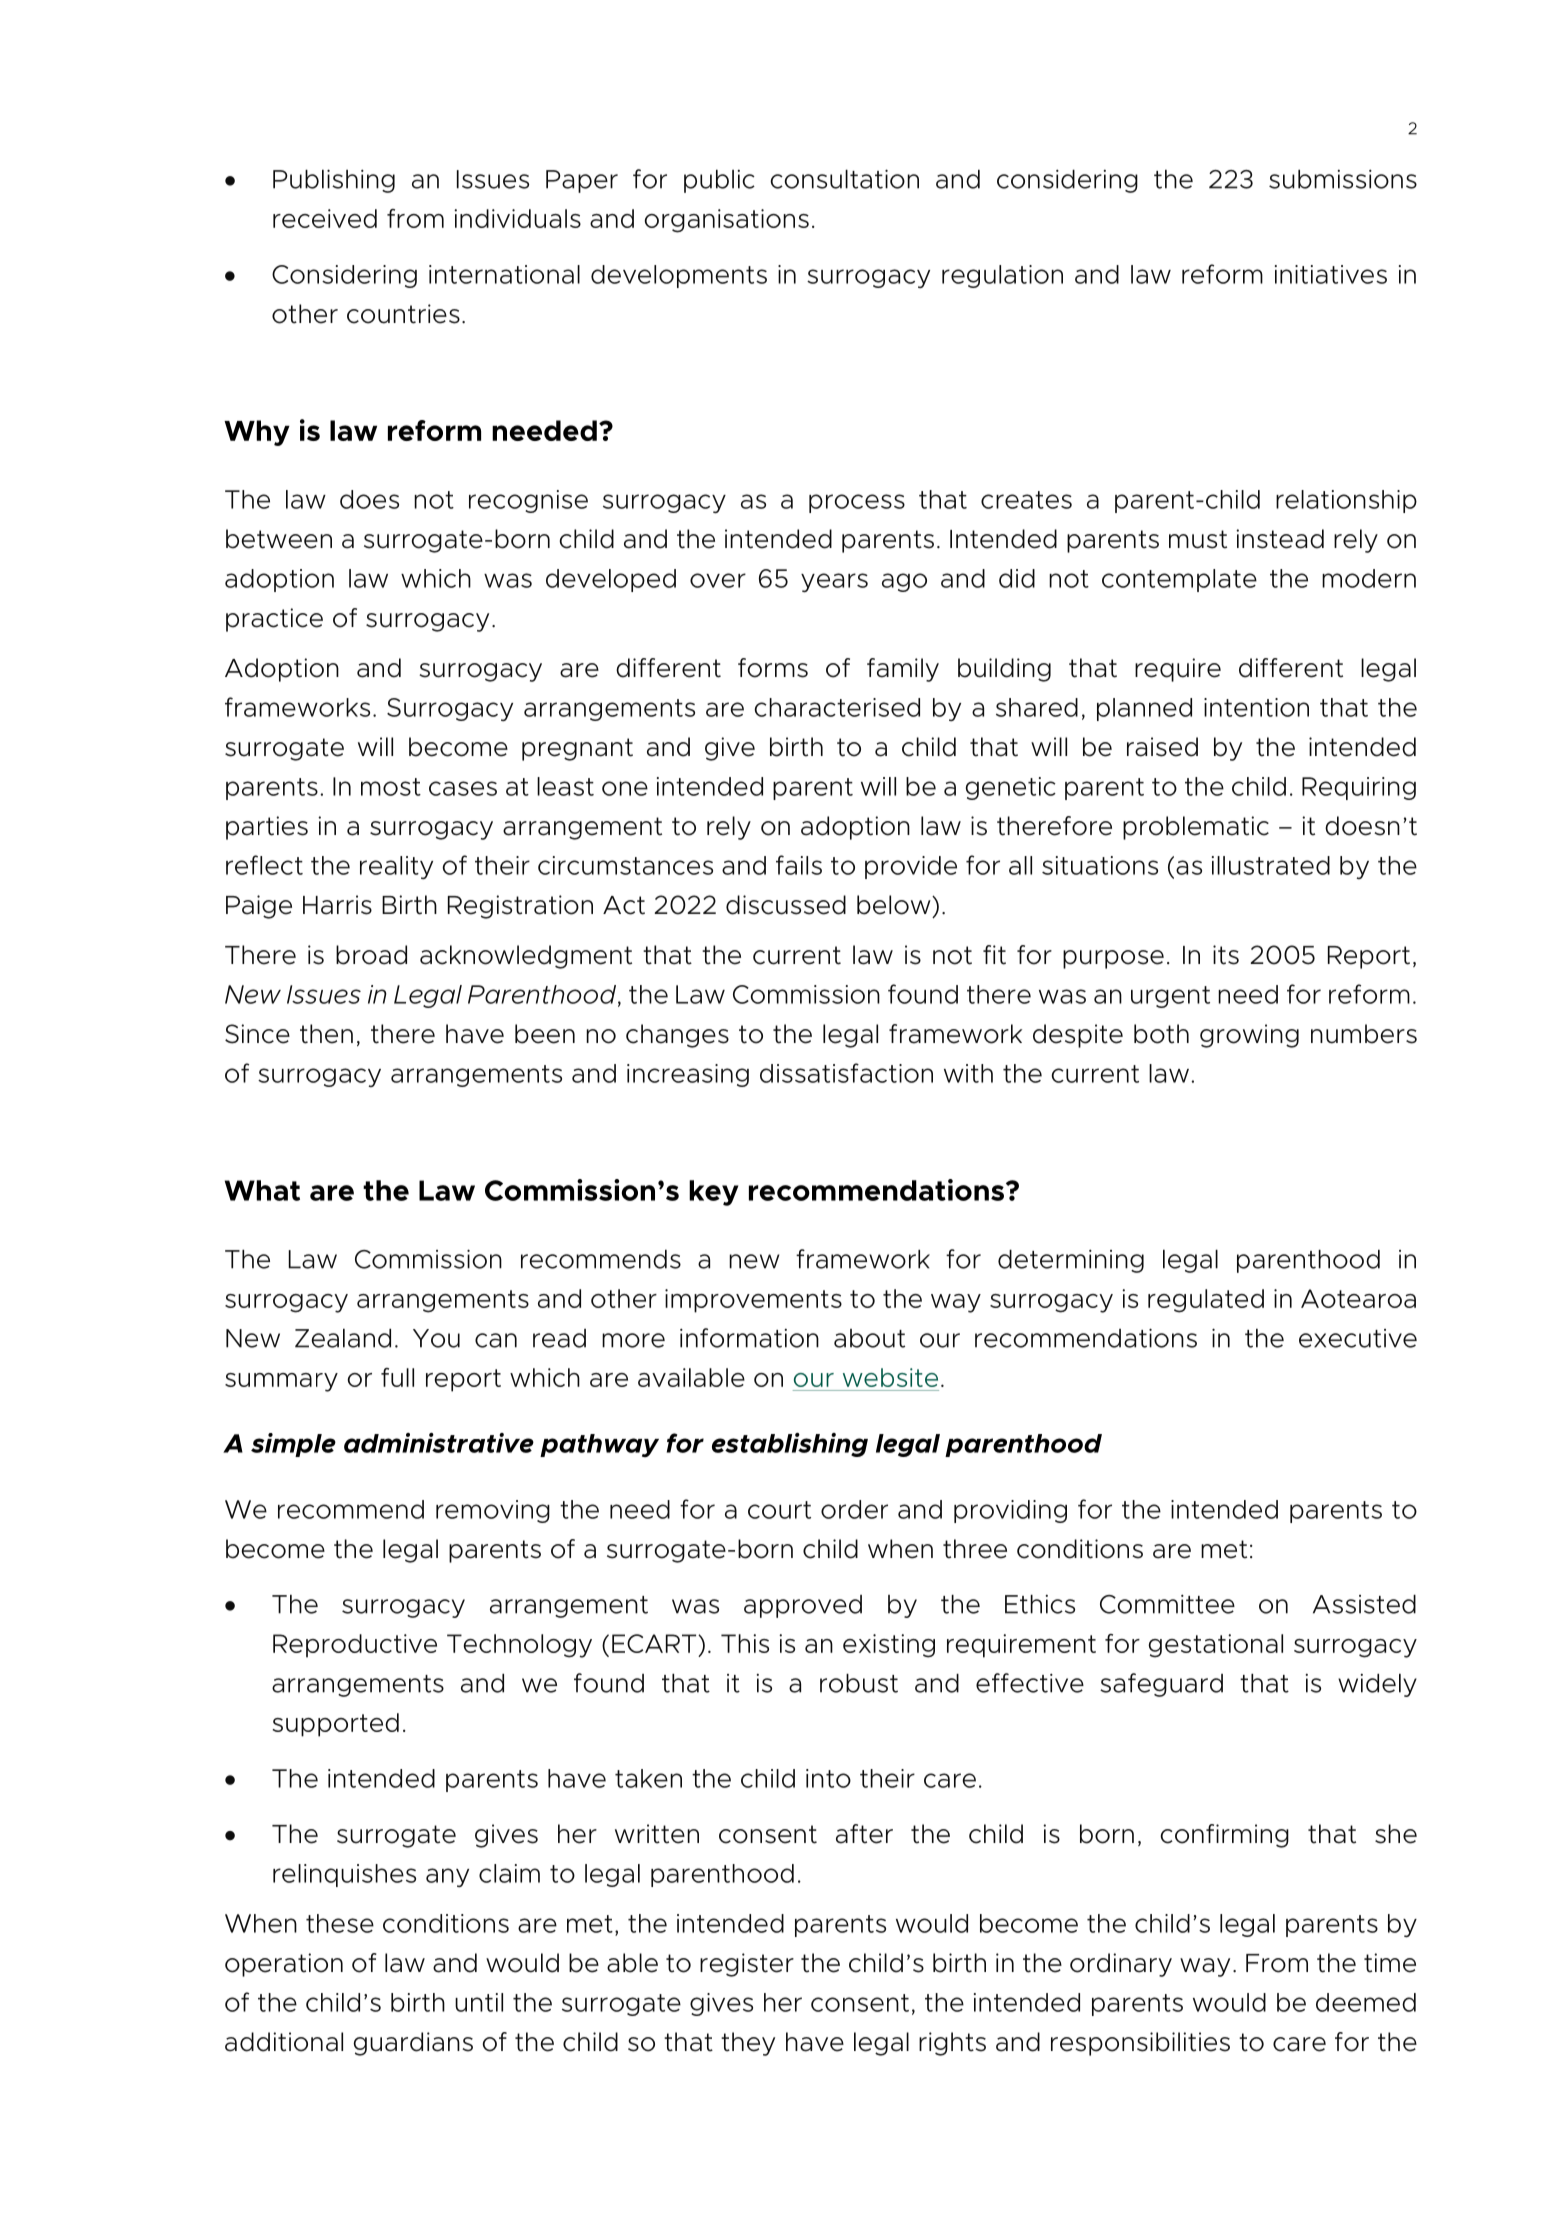 Image resolution: width=1567 pixels, height=2217 pixels. What do you see at coordinates (1226, 955) in the screenshot?
I see `its` at bounding box center [1226, 955].
